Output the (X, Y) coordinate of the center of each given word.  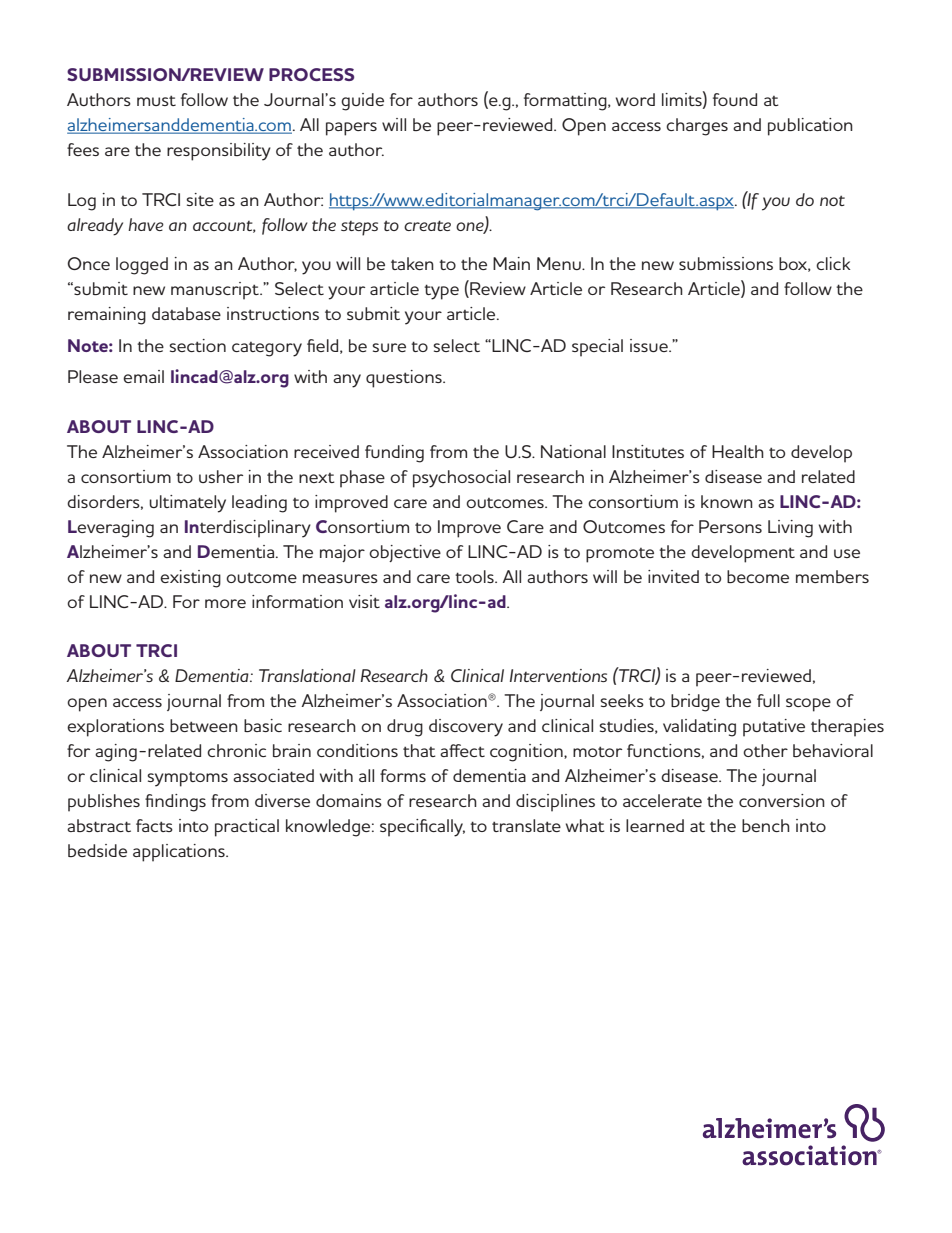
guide (362, 102)
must (156, 100)
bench (766, 825)
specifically (422, 828)
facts (154, 825)
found (735, 99)
